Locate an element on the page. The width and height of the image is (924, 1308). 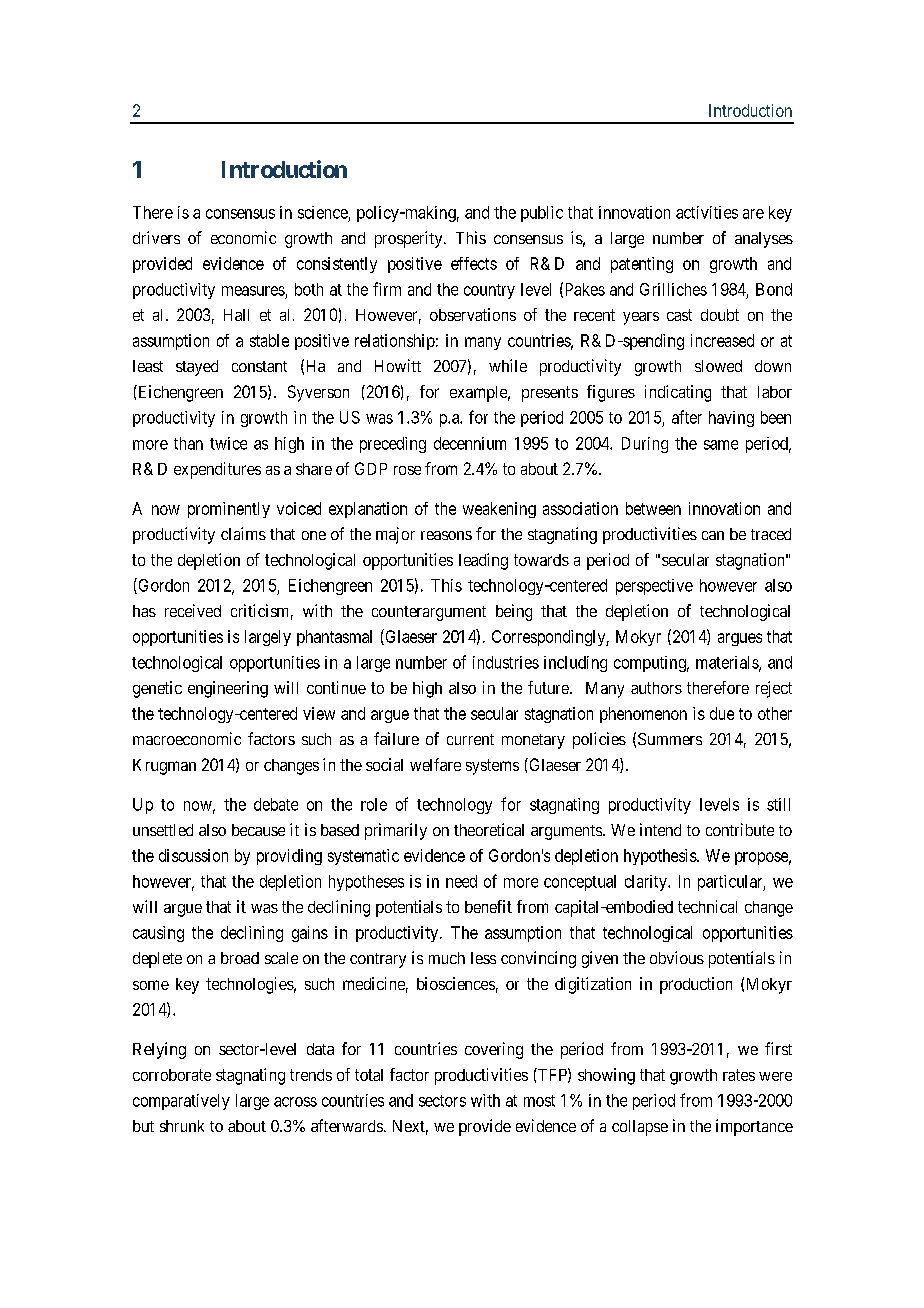
because is located at coordinates (258, 830).
